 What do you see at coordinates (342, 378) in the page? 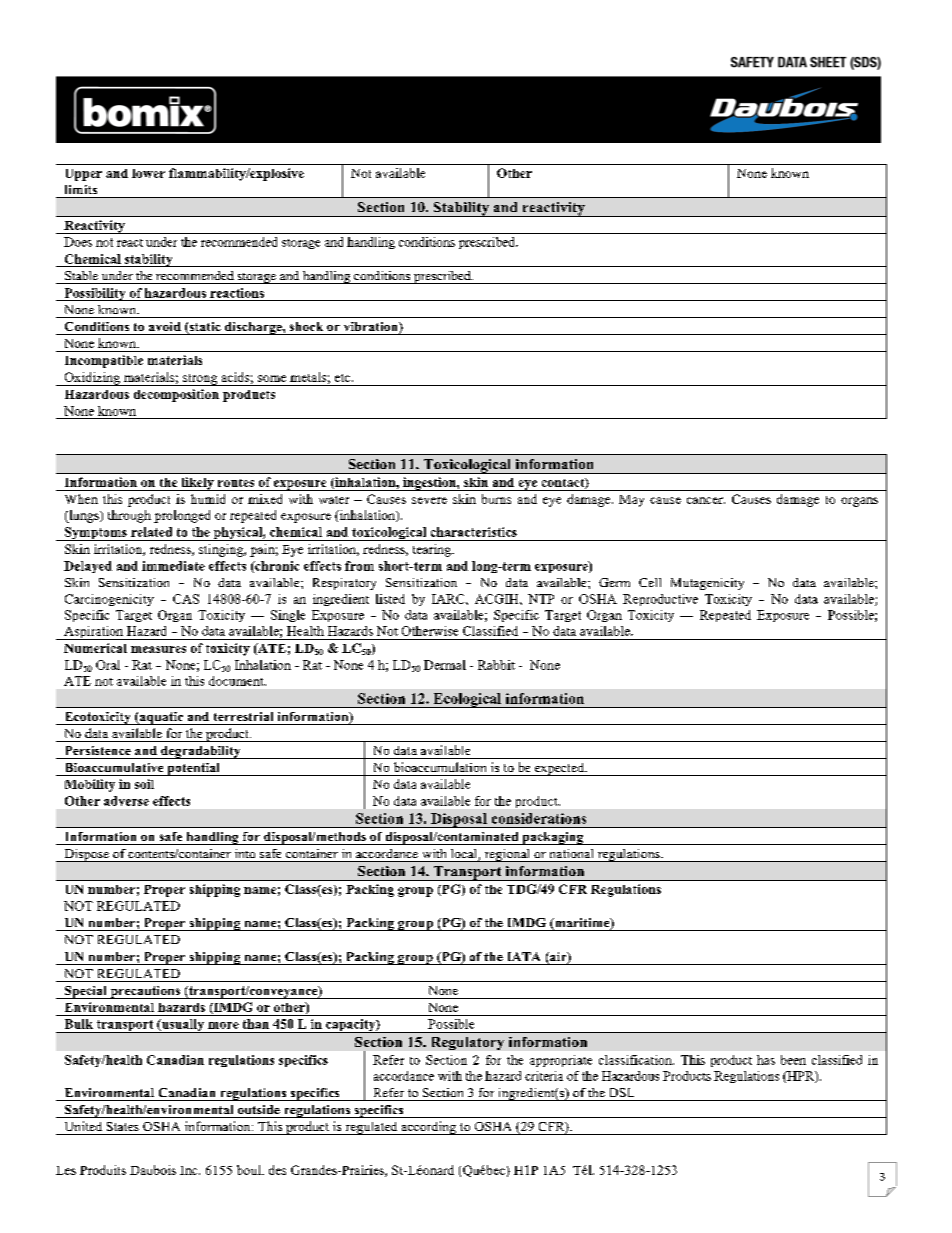
I see `etc` at bounding box center [342, 378].
